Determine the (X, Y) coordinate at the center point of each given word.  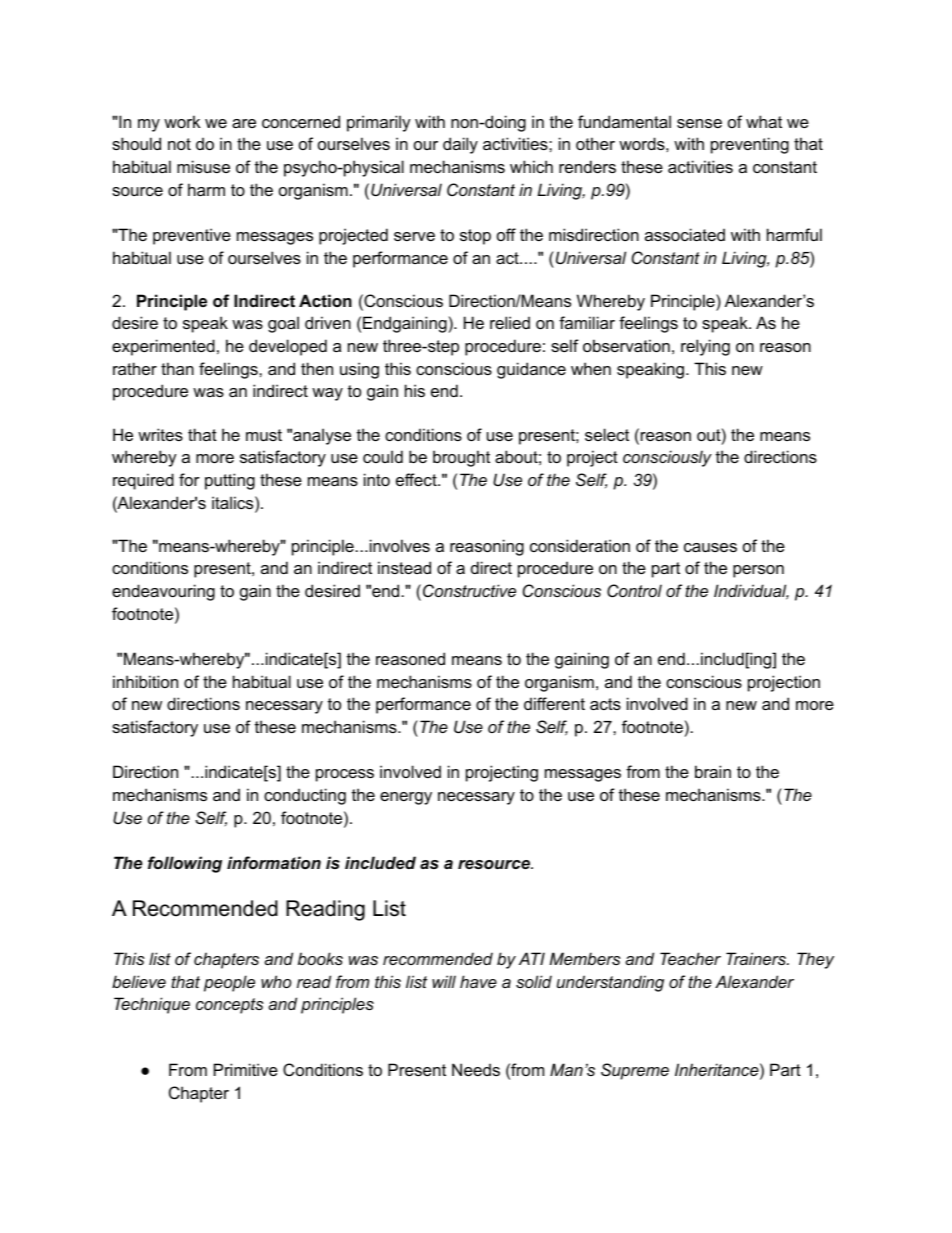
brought (461, 458)
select (607, 434)
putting (230, 481)
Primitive (246, 1069)
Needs (476, 1069)
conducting (305, 796)
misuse (203, 166)
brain (713, 771)
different (554, 703)
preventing (750, 145)
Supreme (635, 1071)
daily (460, 145)
